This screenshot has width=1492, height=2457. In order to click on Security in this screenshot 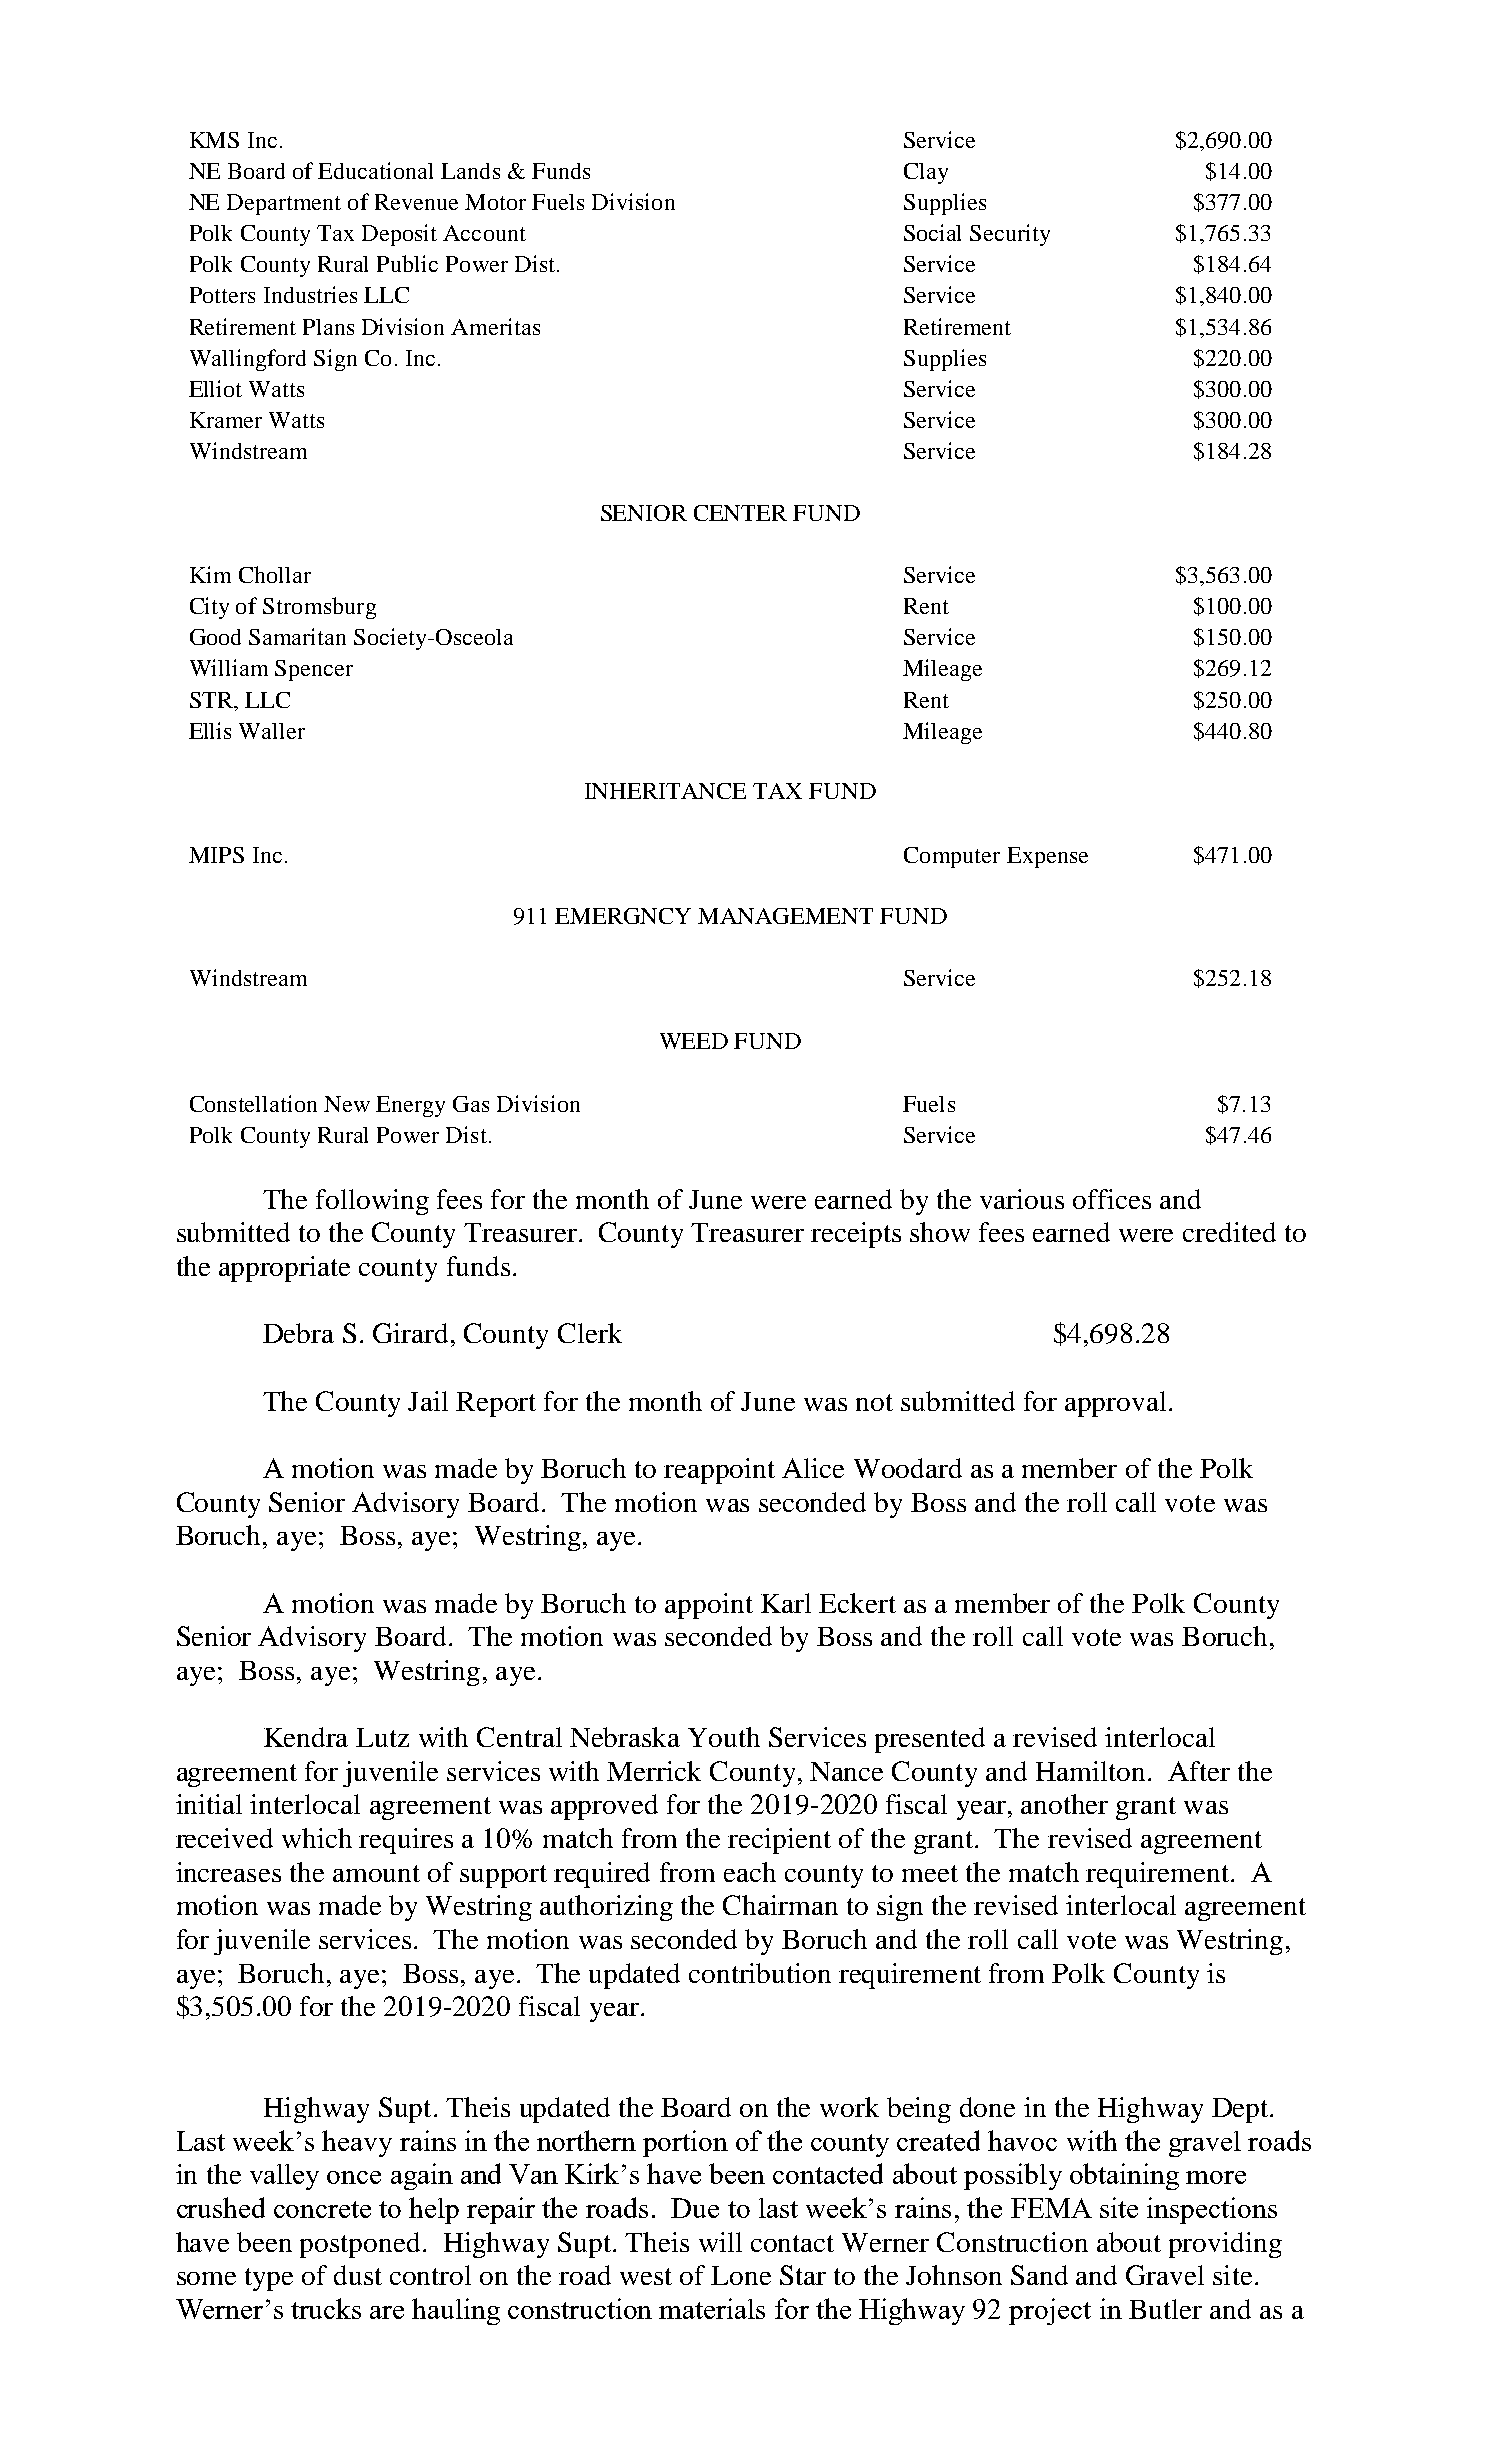, I will do `click(1010, 235)`.
